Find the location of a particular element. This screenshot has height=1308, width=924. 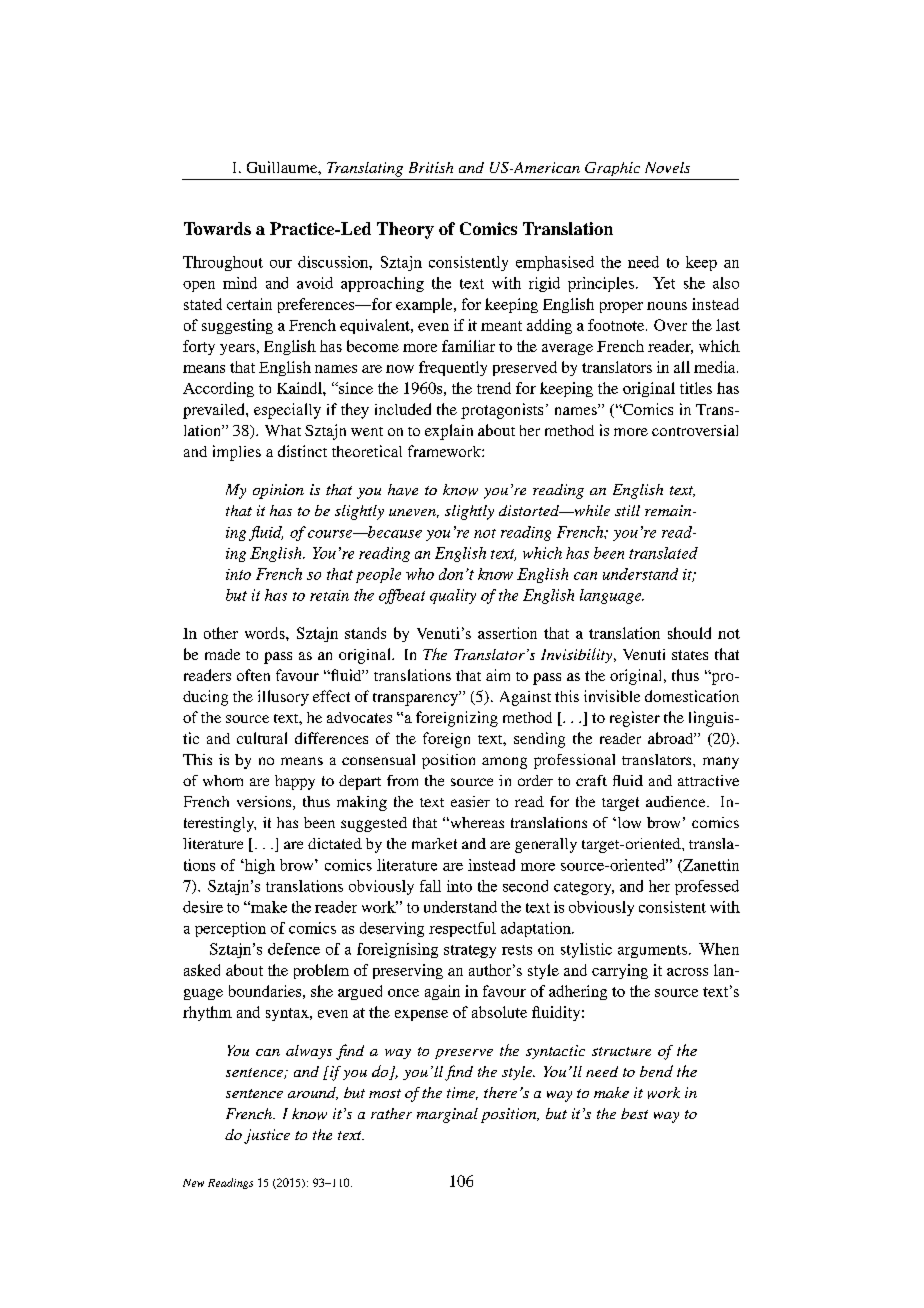

Novels is located at coordinates (667, 167).
